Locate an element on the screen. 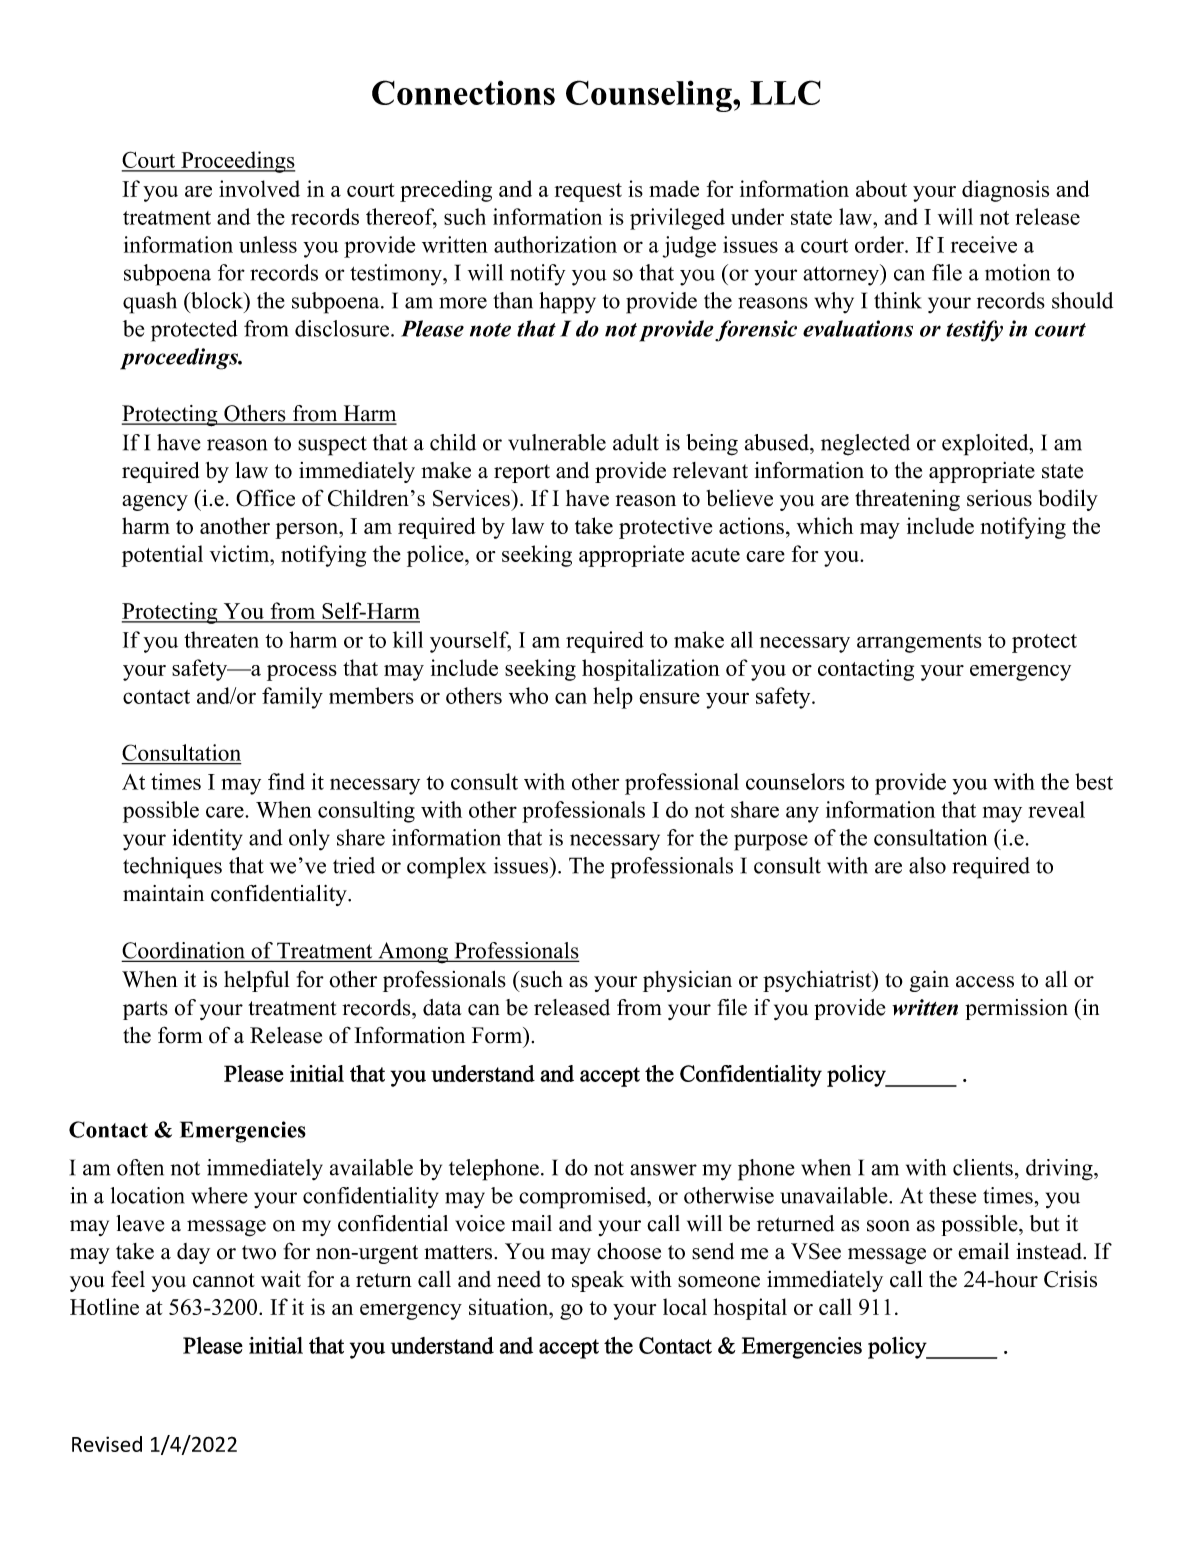 This screenshot has height=1544, width=1193. diagnosis is located at coordinates (1005, 191).
